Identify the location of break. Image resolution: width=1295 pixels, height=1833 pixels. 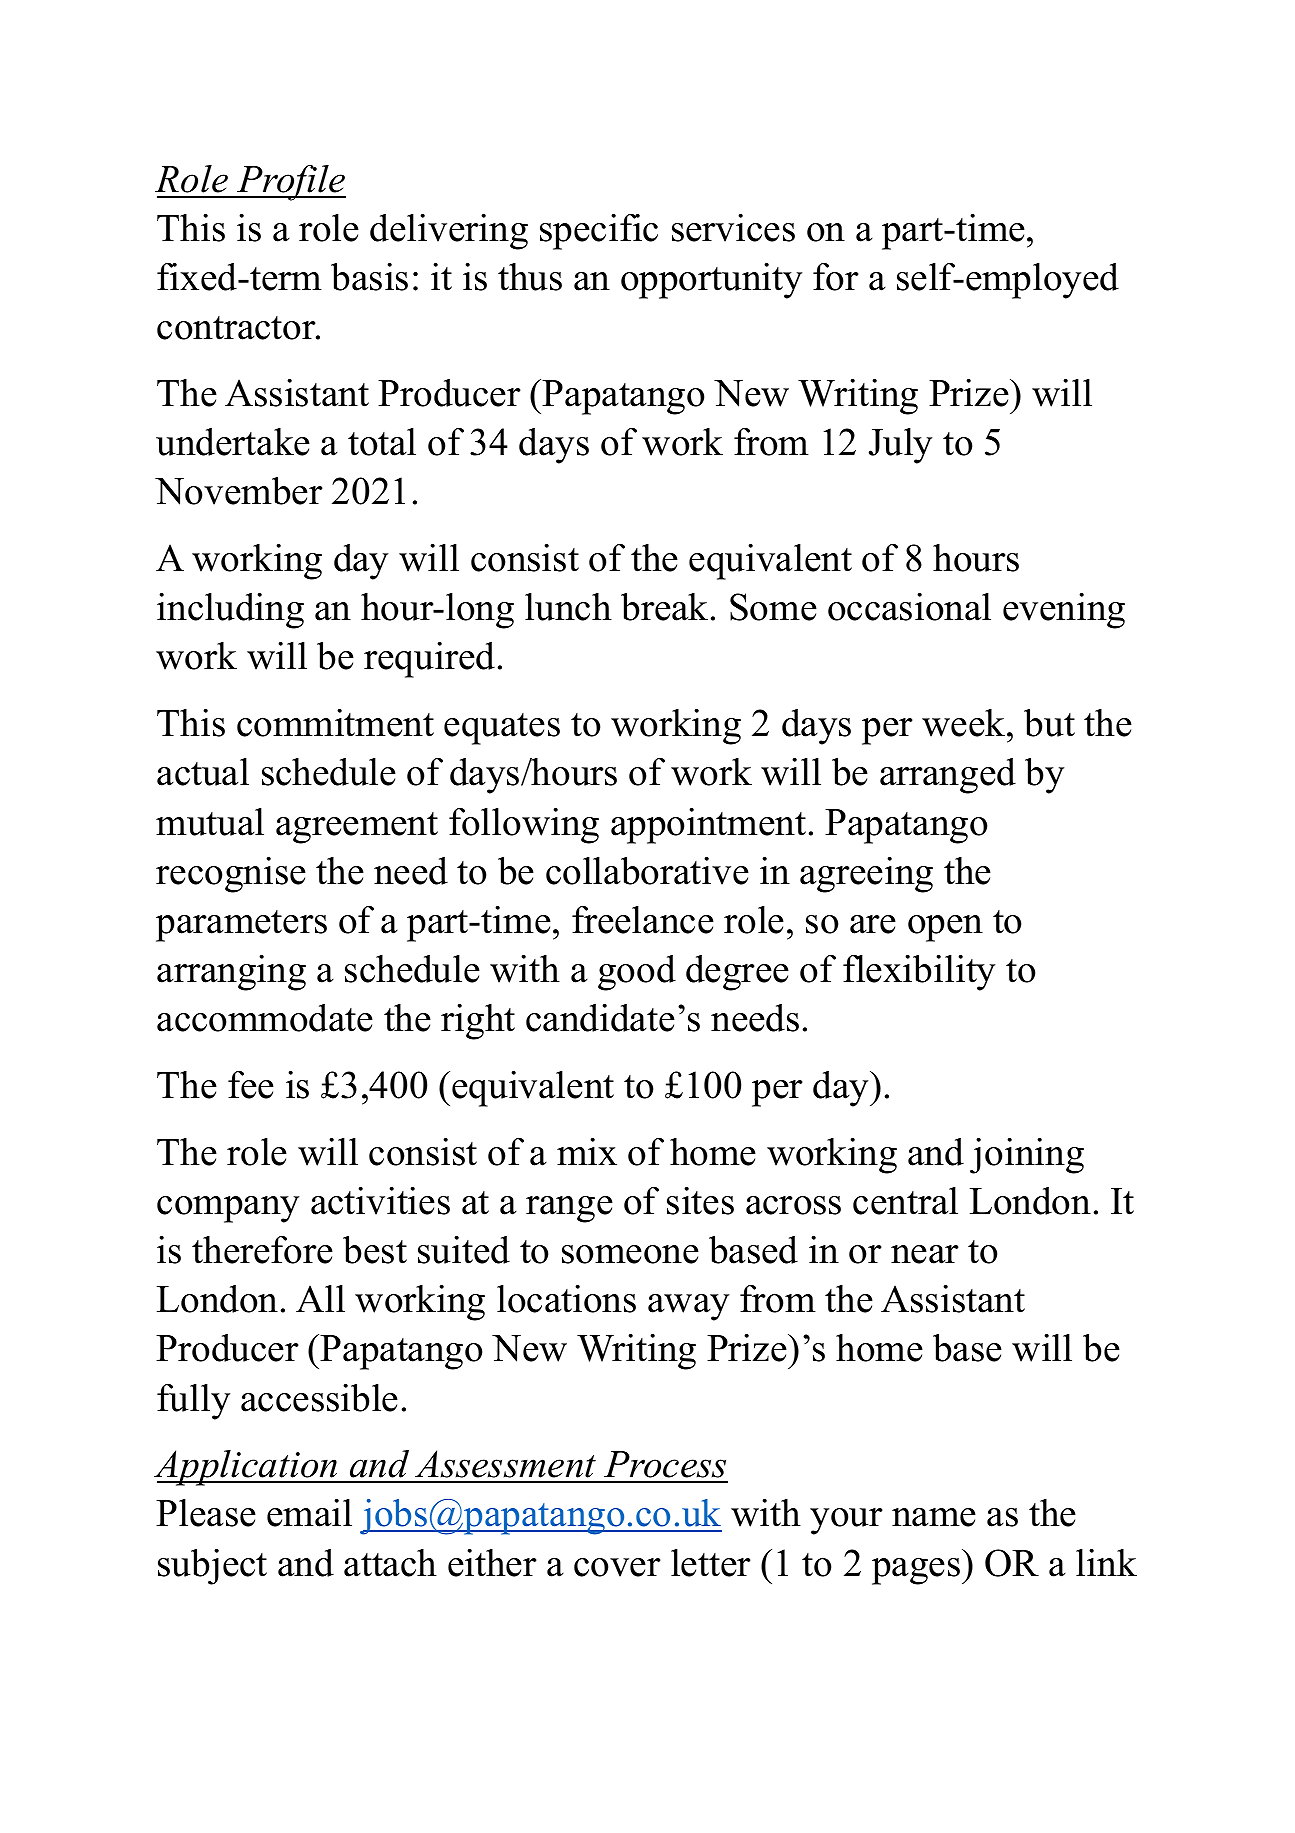
(664, 606).
